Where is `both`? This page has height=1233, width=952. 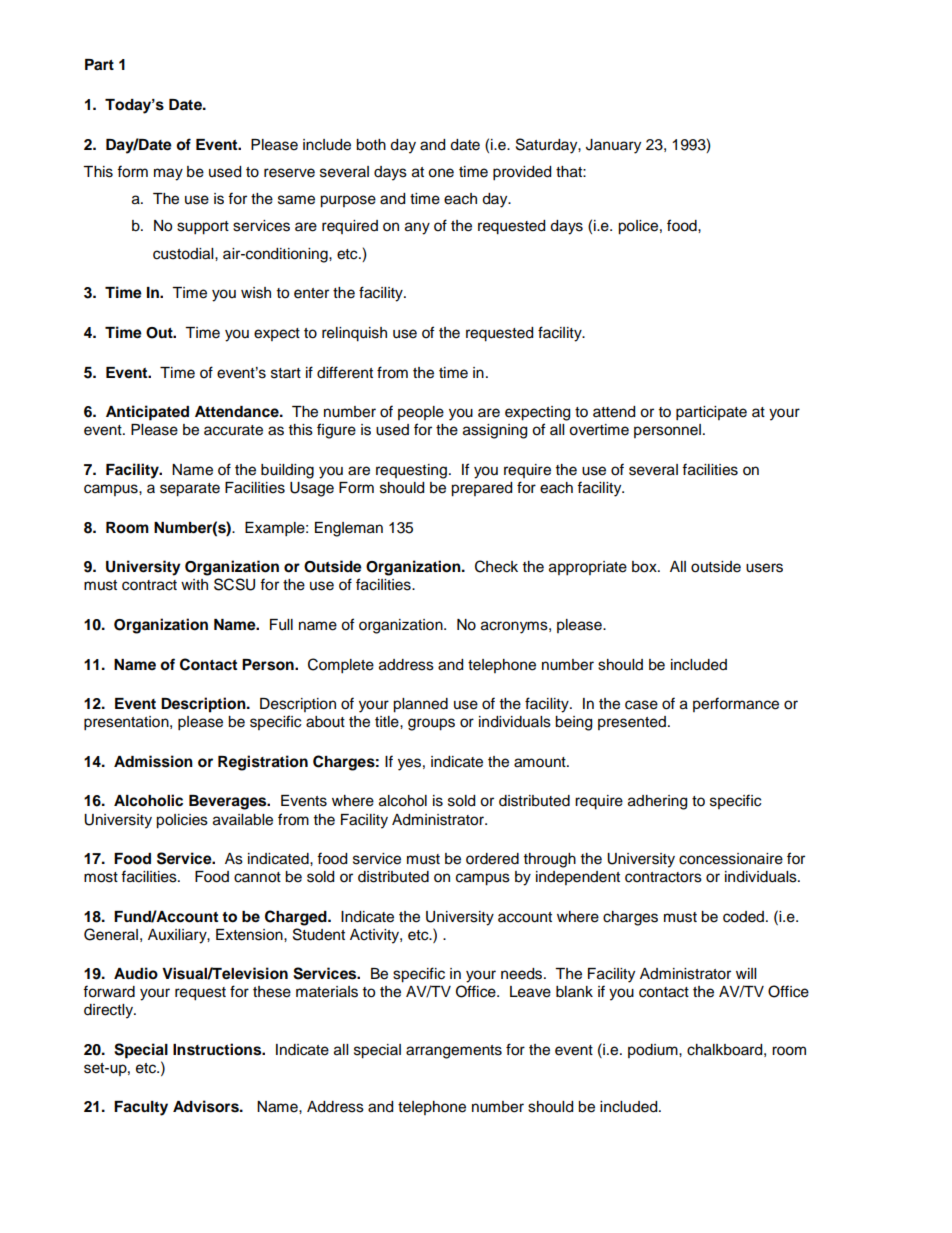 both is located at coordinates (371, 145).
